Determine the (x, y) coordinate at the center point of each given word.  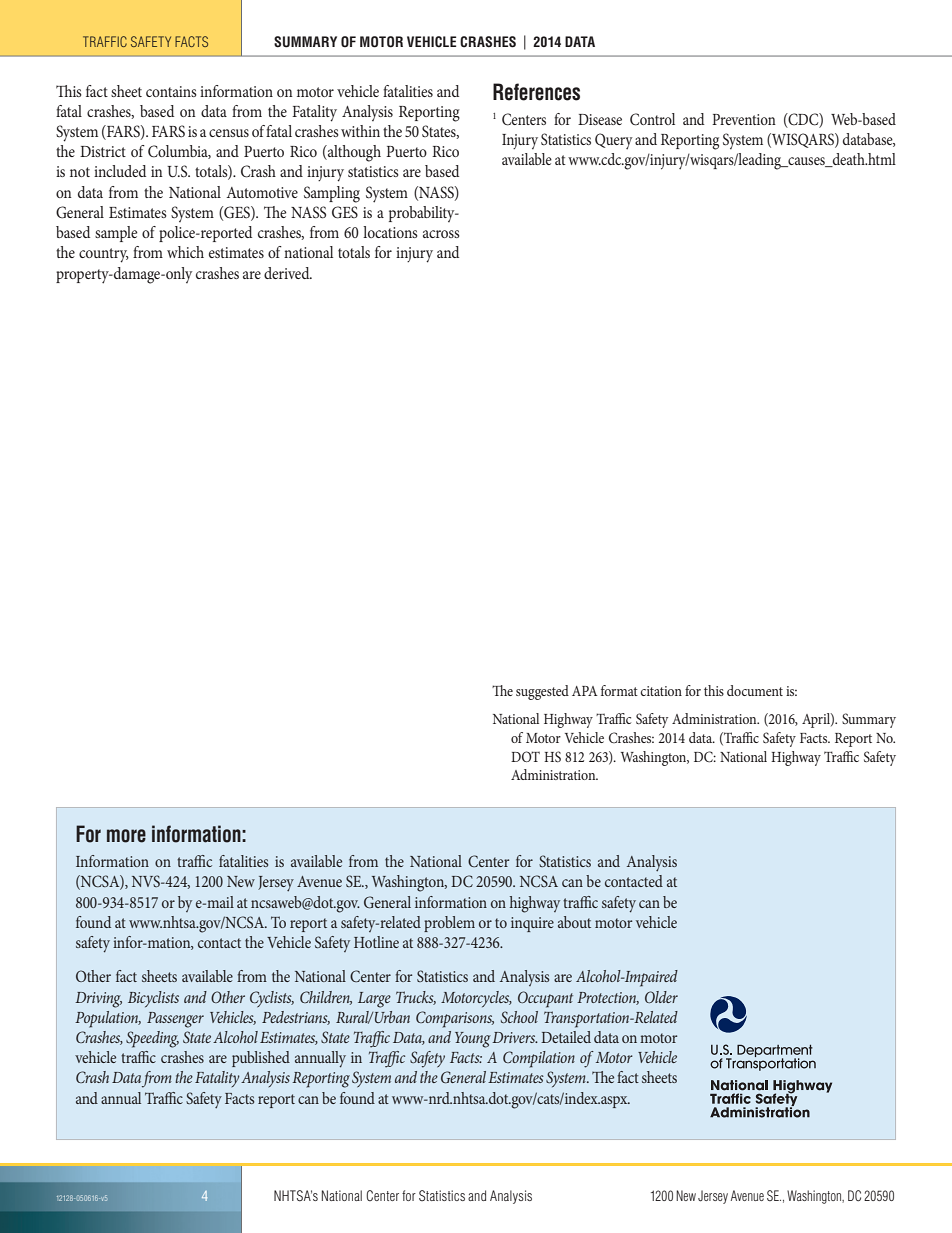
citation (661, 691)
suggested (542, 692)
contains (171, 91)
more (126, 836)
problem (449, 924)
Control (652, 119)
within (360, 131)
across (441, 234)
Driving (98, 1000)
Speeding (152, 1039)
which (185, 252)
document (755, 690)
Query (614, 141)
